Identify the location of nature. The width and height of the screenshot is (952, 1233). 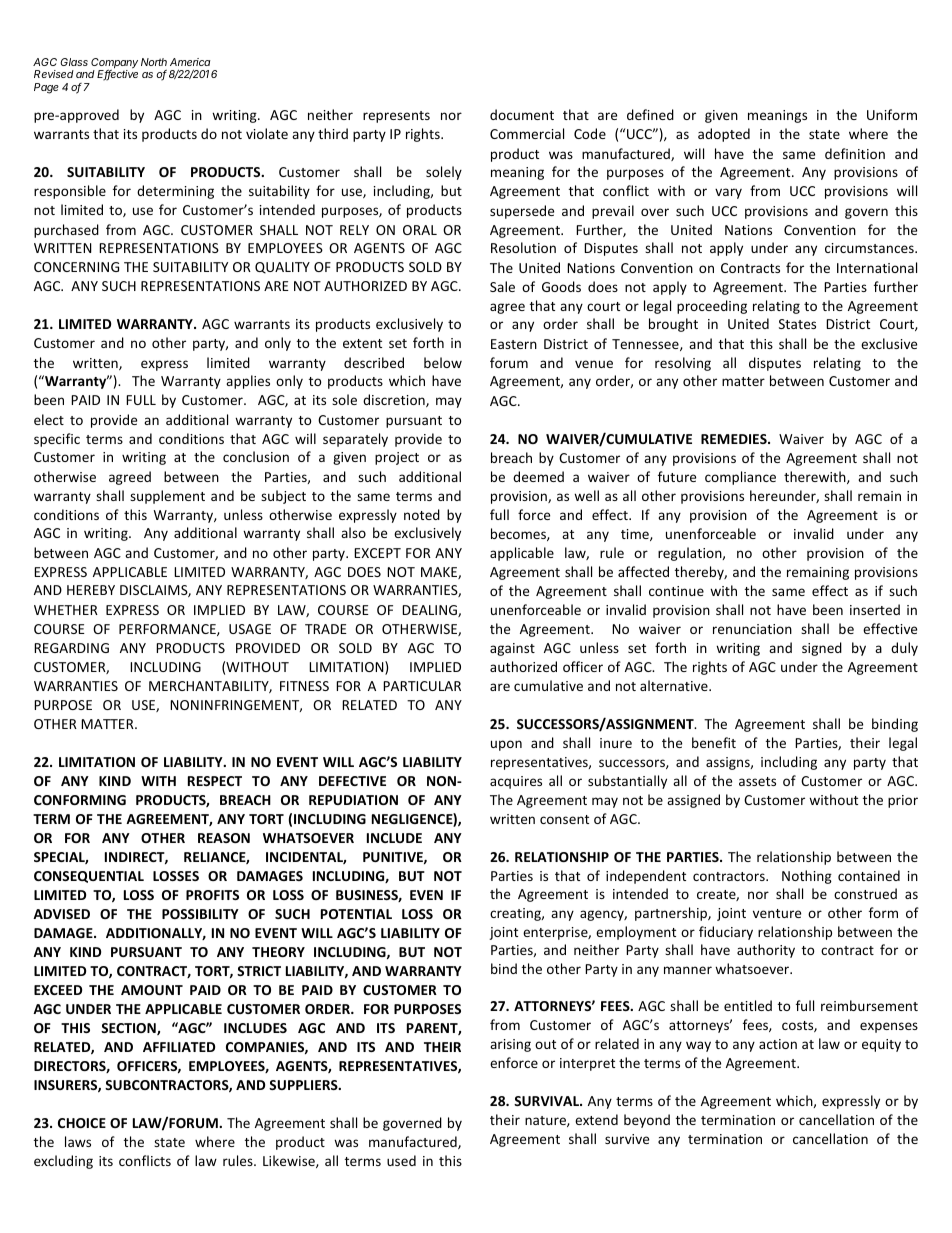
(546, 1121).
